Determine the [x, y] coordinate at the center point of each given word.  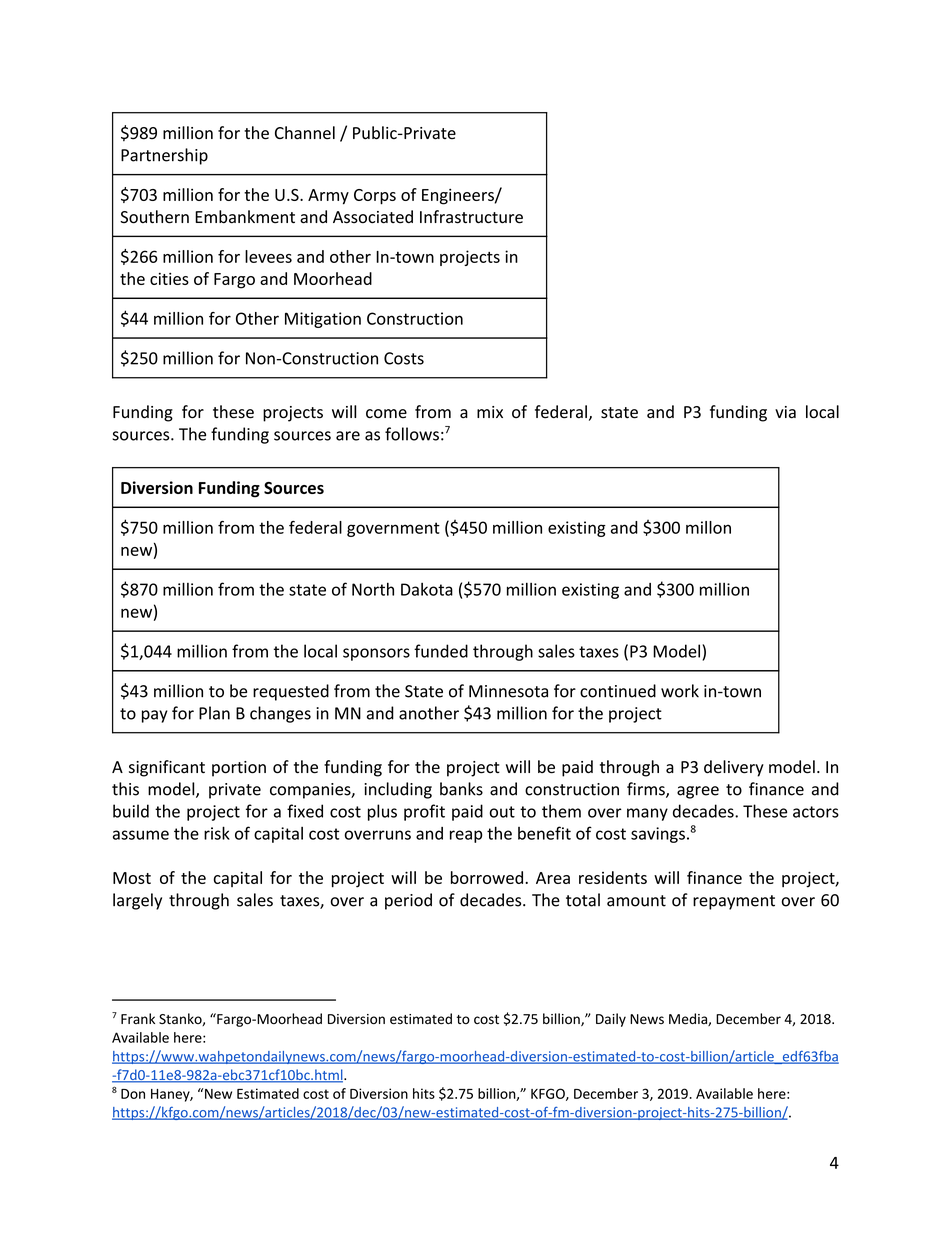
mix [490, 412]
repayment [734, 902]
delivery [734, 768]
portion [239, 769]
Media [689, 1019]
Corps [375, 197]
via [785, 412]
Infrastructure [471, 217]
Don [133, 1094]
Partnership [164, 156]
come [386, 414]
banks [461, 789]
